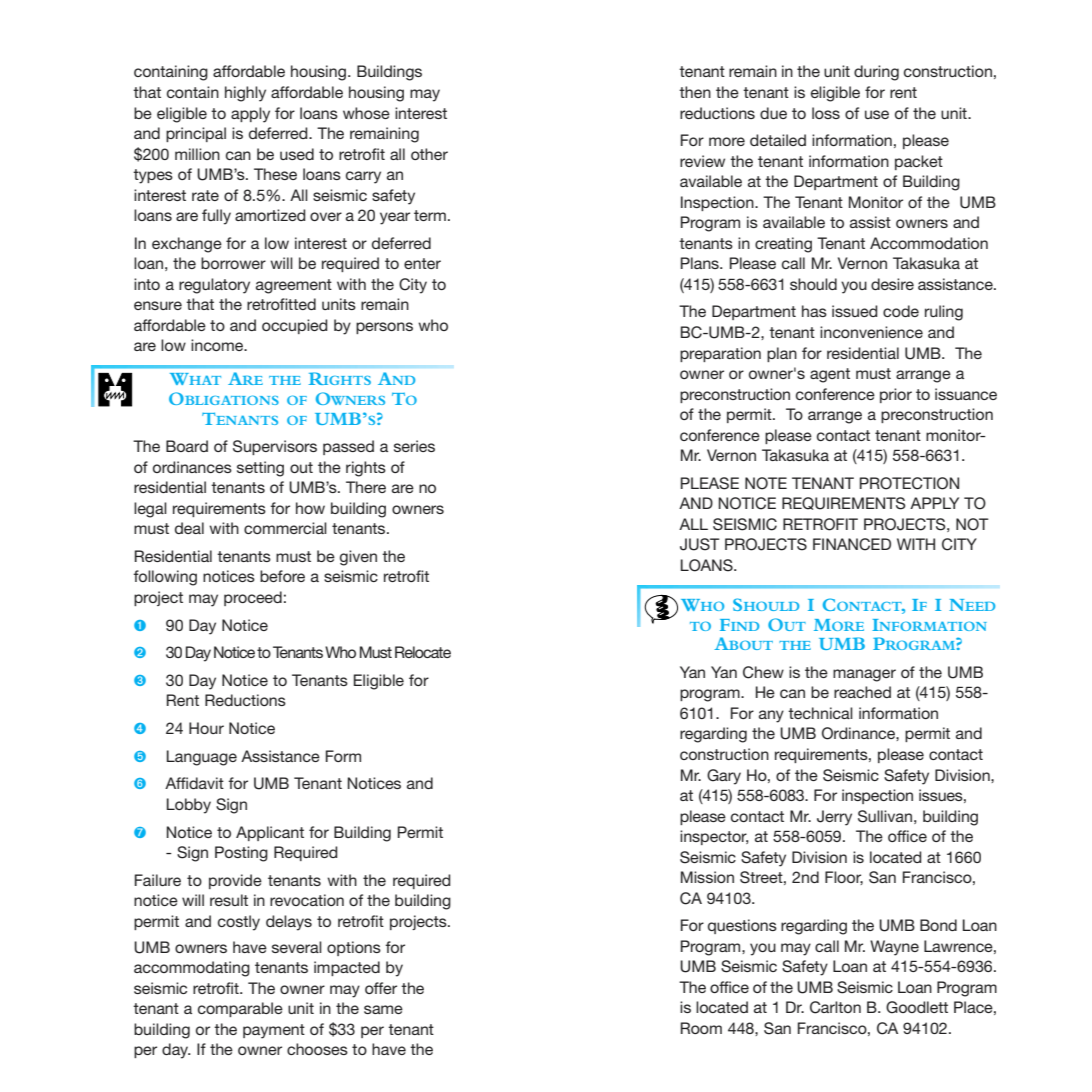 This screenshot has height=1092, width=1092. Describe the element at coordinates (700, 544) in the screenshot. I see `JUST` at that location.
